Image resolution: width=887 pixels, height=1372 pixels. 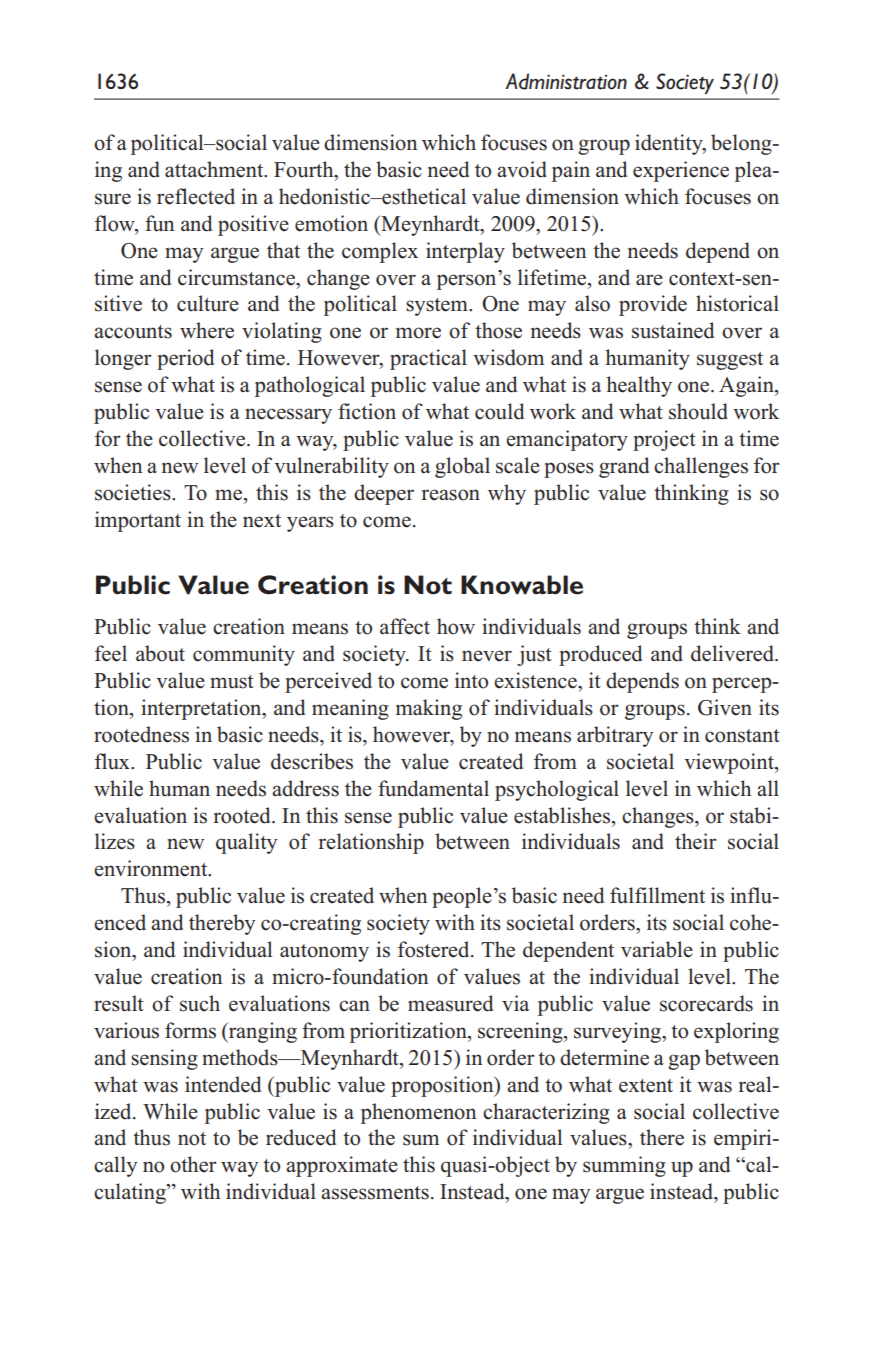 I want to click on Given, so click(x=725, y=707).
